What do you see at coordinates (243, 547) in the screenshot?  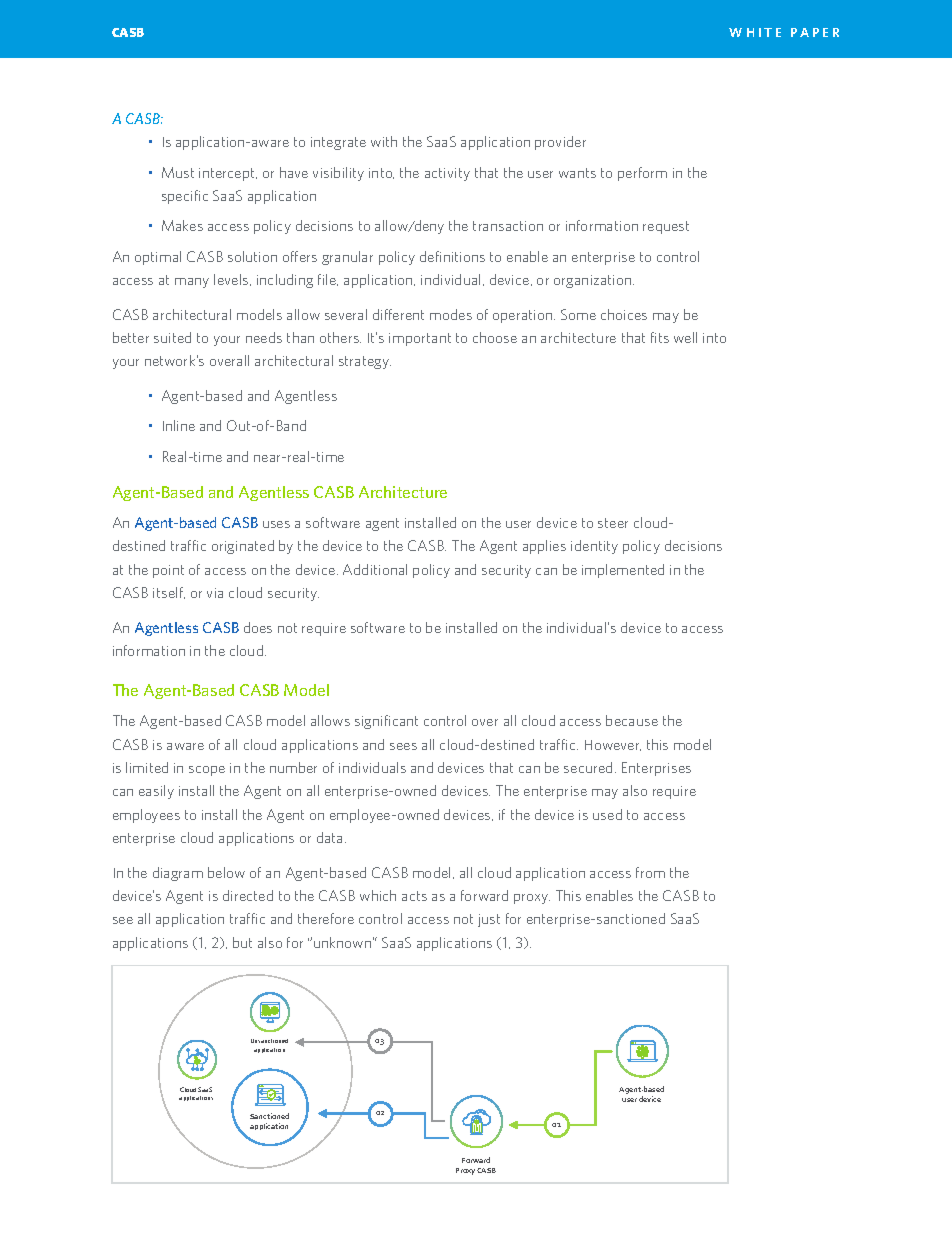 I see `originated` at bounding box center [243, 547].
